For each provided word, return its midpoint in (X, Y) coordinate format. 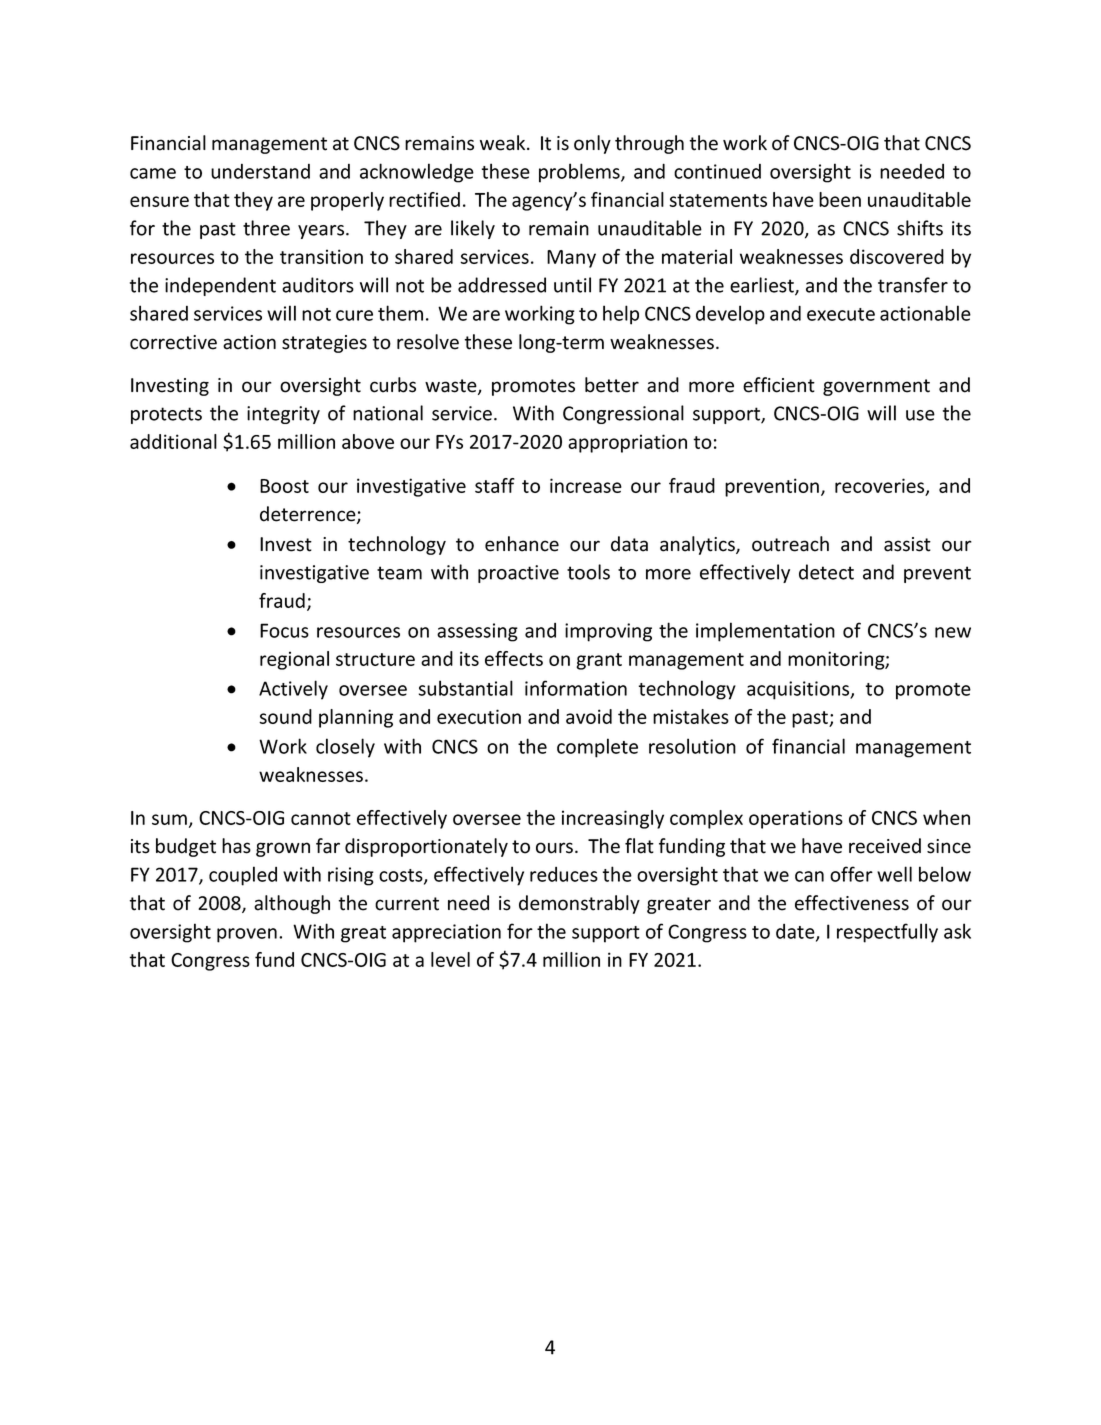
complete (597, 748)
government (876, 387)
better (612, 385)
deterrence (309, 515)
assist (907, 544)
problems (580, 173)
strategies (324, 344)
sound (285, 716)
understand (260, 171)
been (840, 199)
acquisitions (799, 690)
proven (247, 935)
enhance (522, 544)
